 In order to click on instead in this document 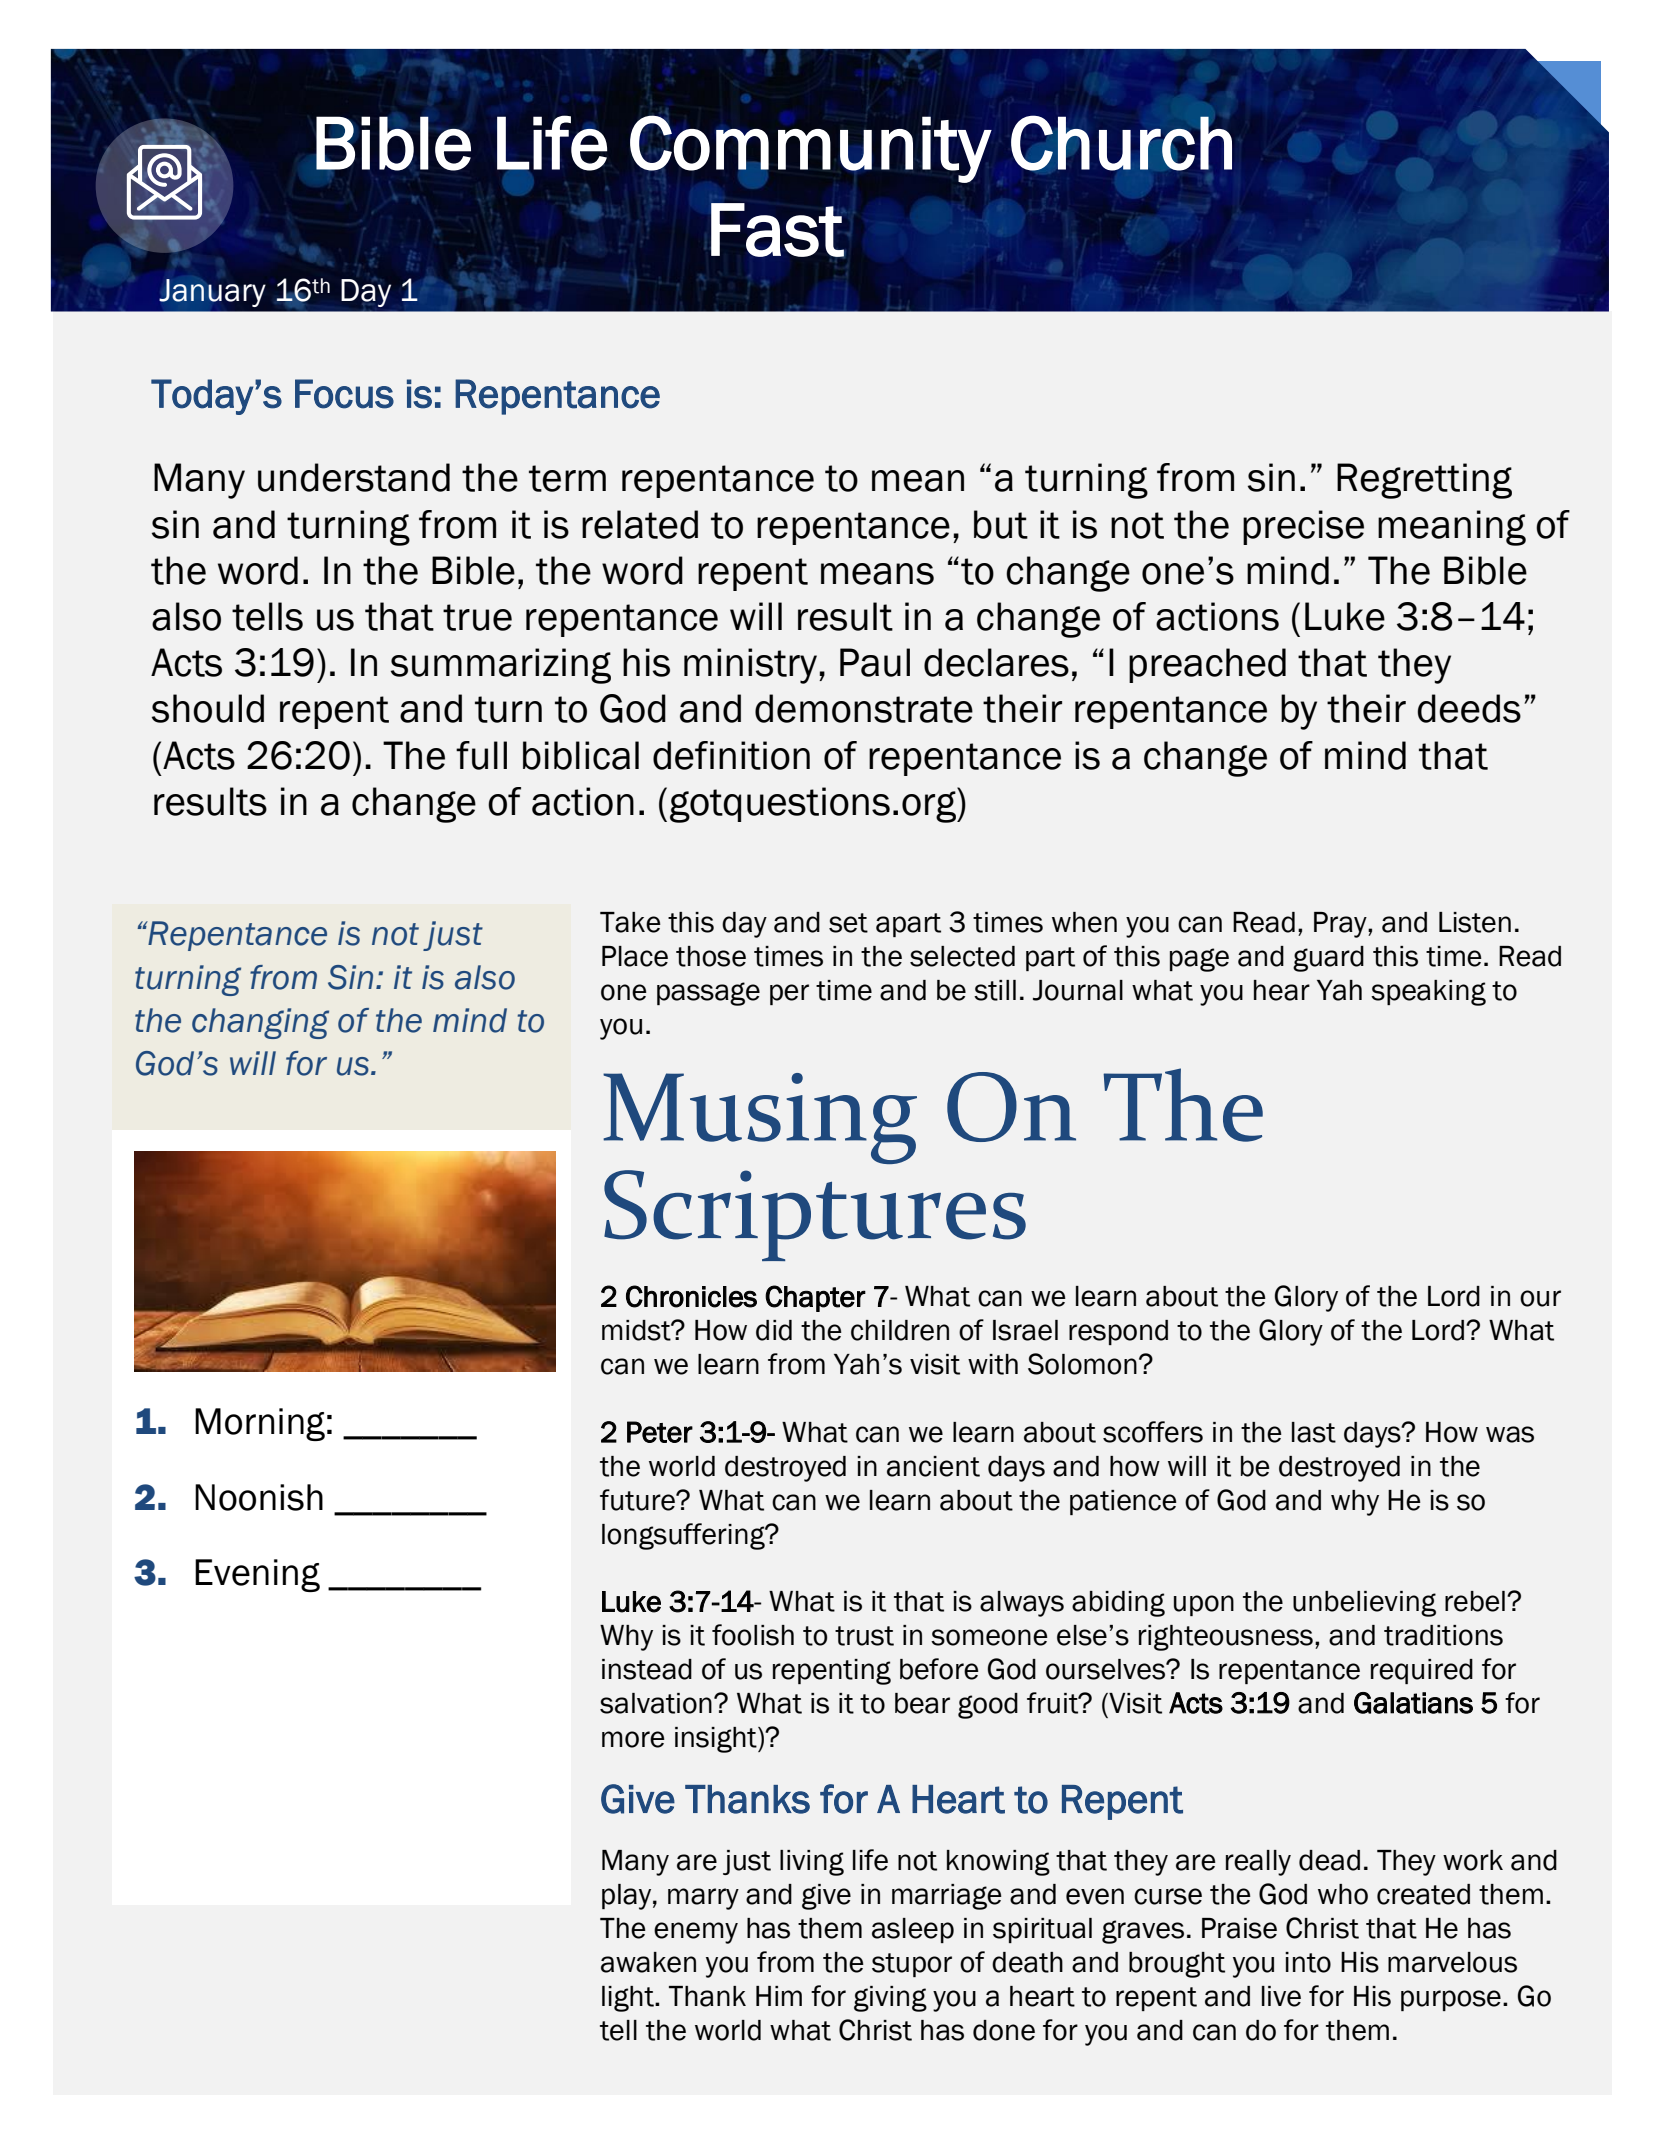, I will do `click(647, 1669)`.
